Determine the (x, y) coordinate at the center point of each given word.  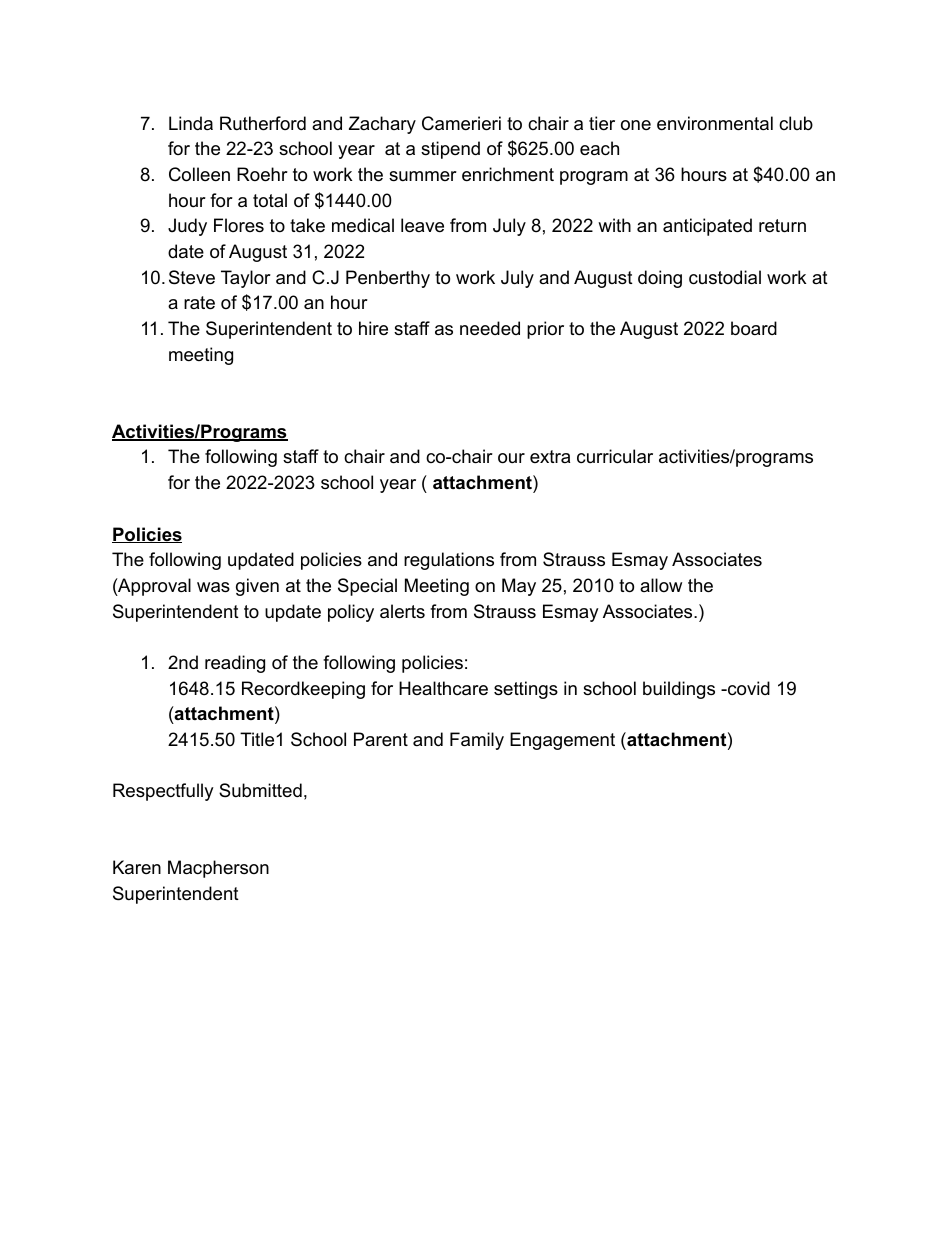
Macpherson (218, 869)
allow (661, 585)
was (213, 587)
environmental (715, 123)
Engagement (562, 741)
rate (199, 303)
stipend (450, 150)
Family (477, 741)
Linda (191, 123)
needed (490, 328)
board (754, 328)
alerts (402, 611)
